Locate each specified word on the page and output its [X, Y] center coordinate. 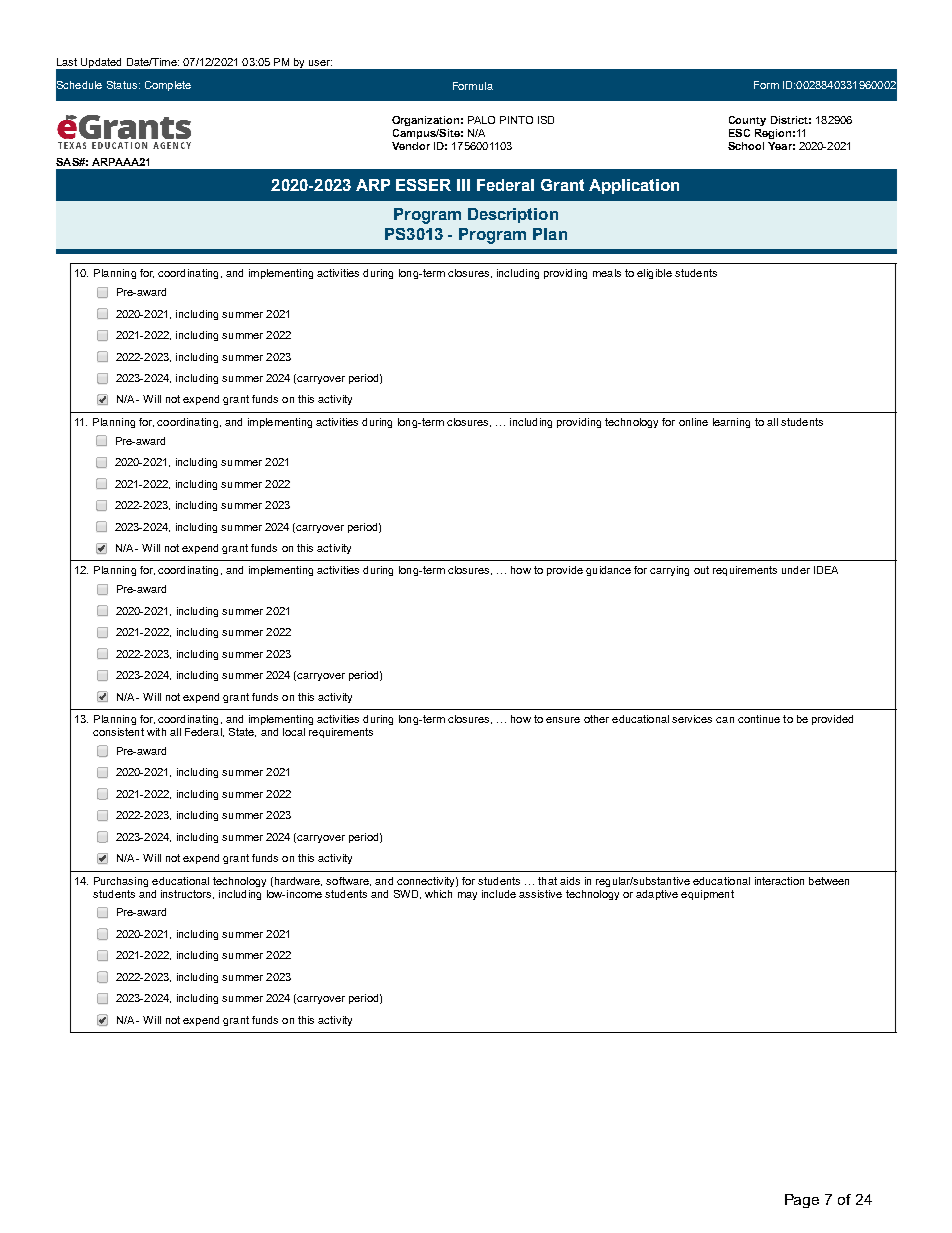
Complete [168, 86]
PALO [481, 120]
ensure [563, 720]
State [242, 732]
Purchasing [121, 882]
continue [759, 719]
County [747, 121]
